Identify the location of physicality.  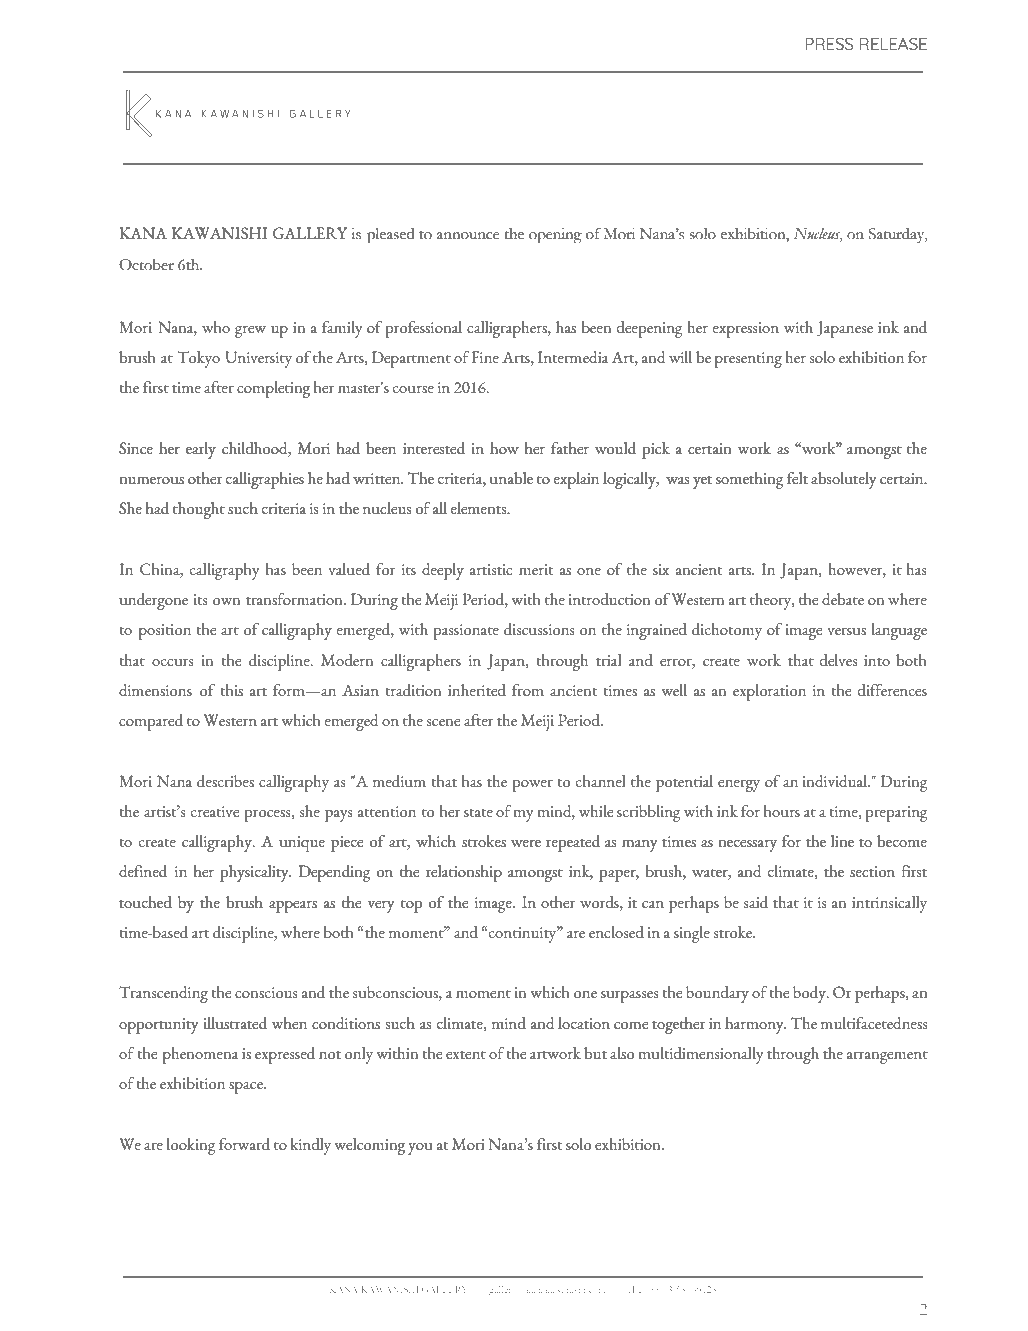
(255, 873).
